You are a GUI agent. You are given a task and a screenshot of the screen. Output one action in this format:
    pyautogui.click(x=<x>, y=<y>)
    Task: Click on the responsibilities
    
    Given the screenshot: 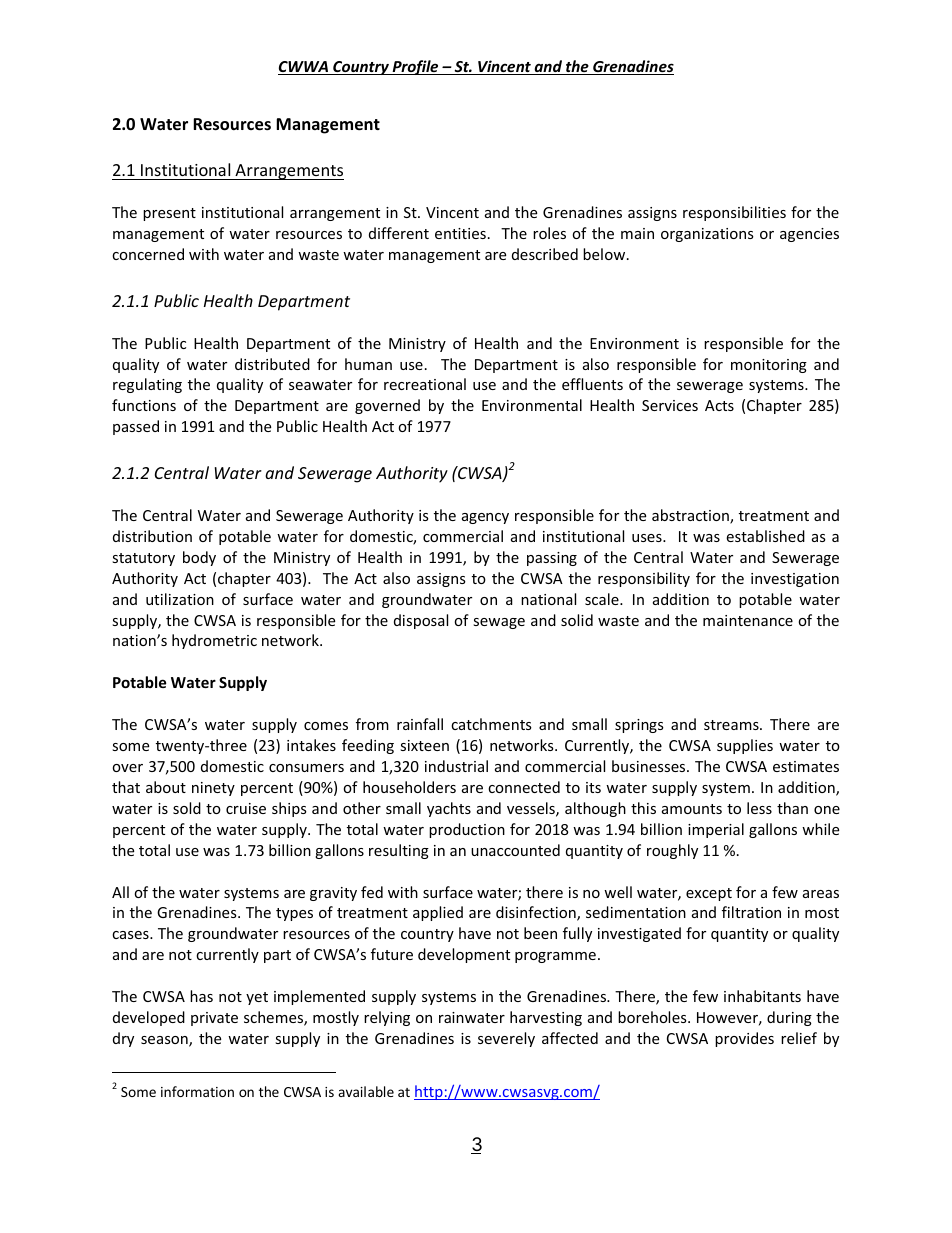 What is the action you would take?
    pyautogui.click(x=734, y=213)
